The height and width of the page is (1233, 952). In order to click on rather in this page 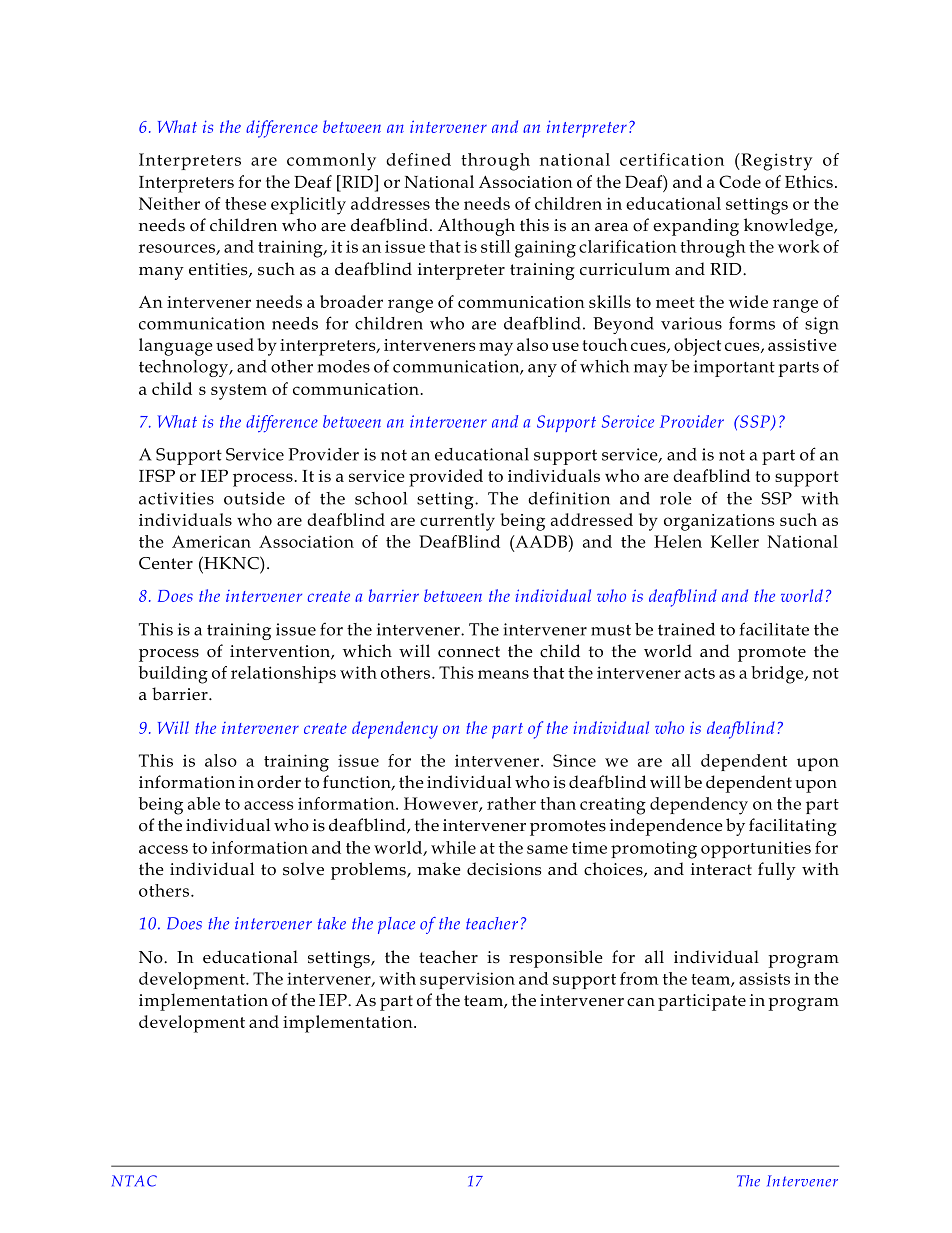, I will do `click(511, 803)`.
